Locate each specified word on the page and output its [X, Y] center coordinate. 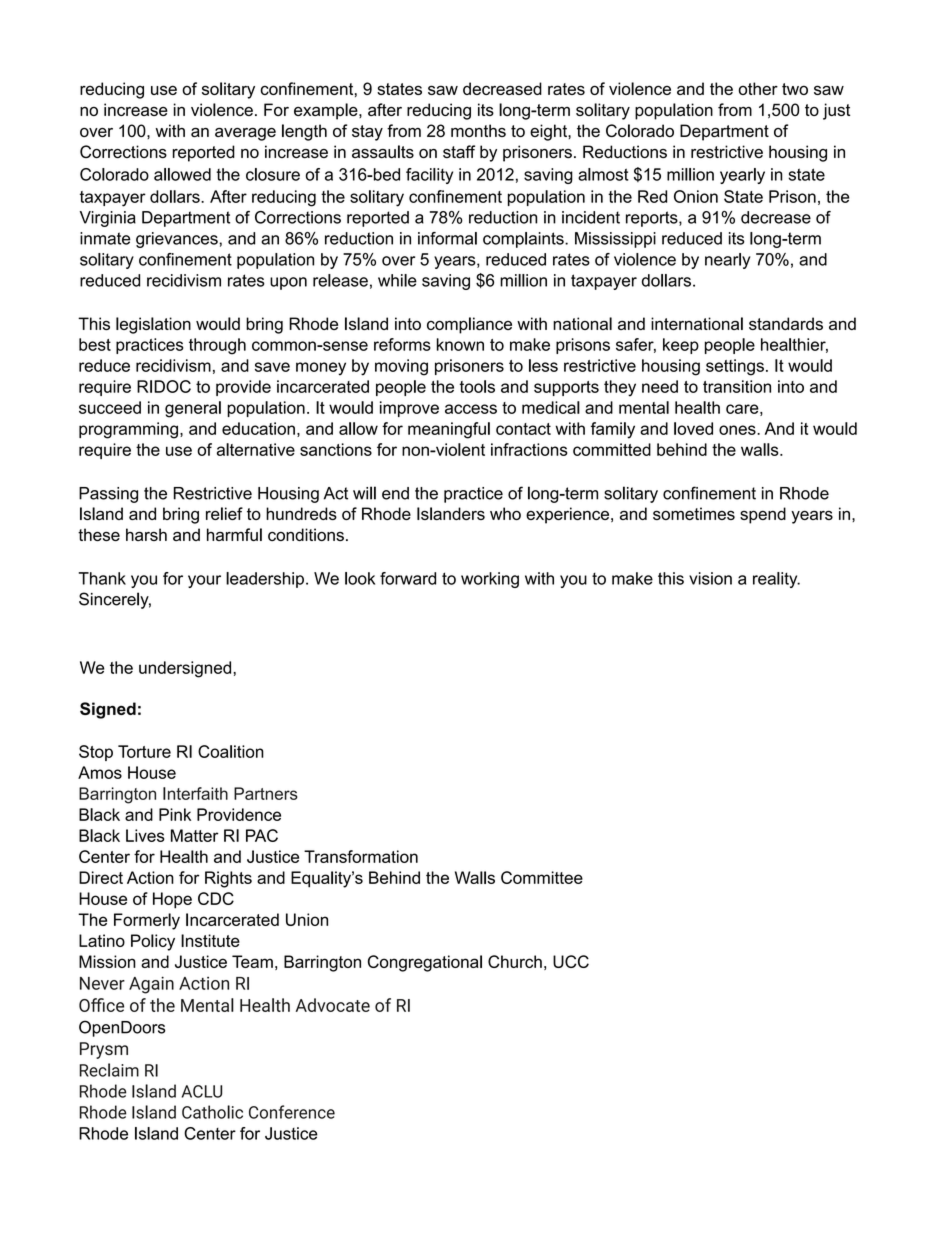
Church [515, 961]
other [758, 88]
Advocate [333, 1005]
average [245, 134]
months [478, 130]
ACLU [202, 1091]
